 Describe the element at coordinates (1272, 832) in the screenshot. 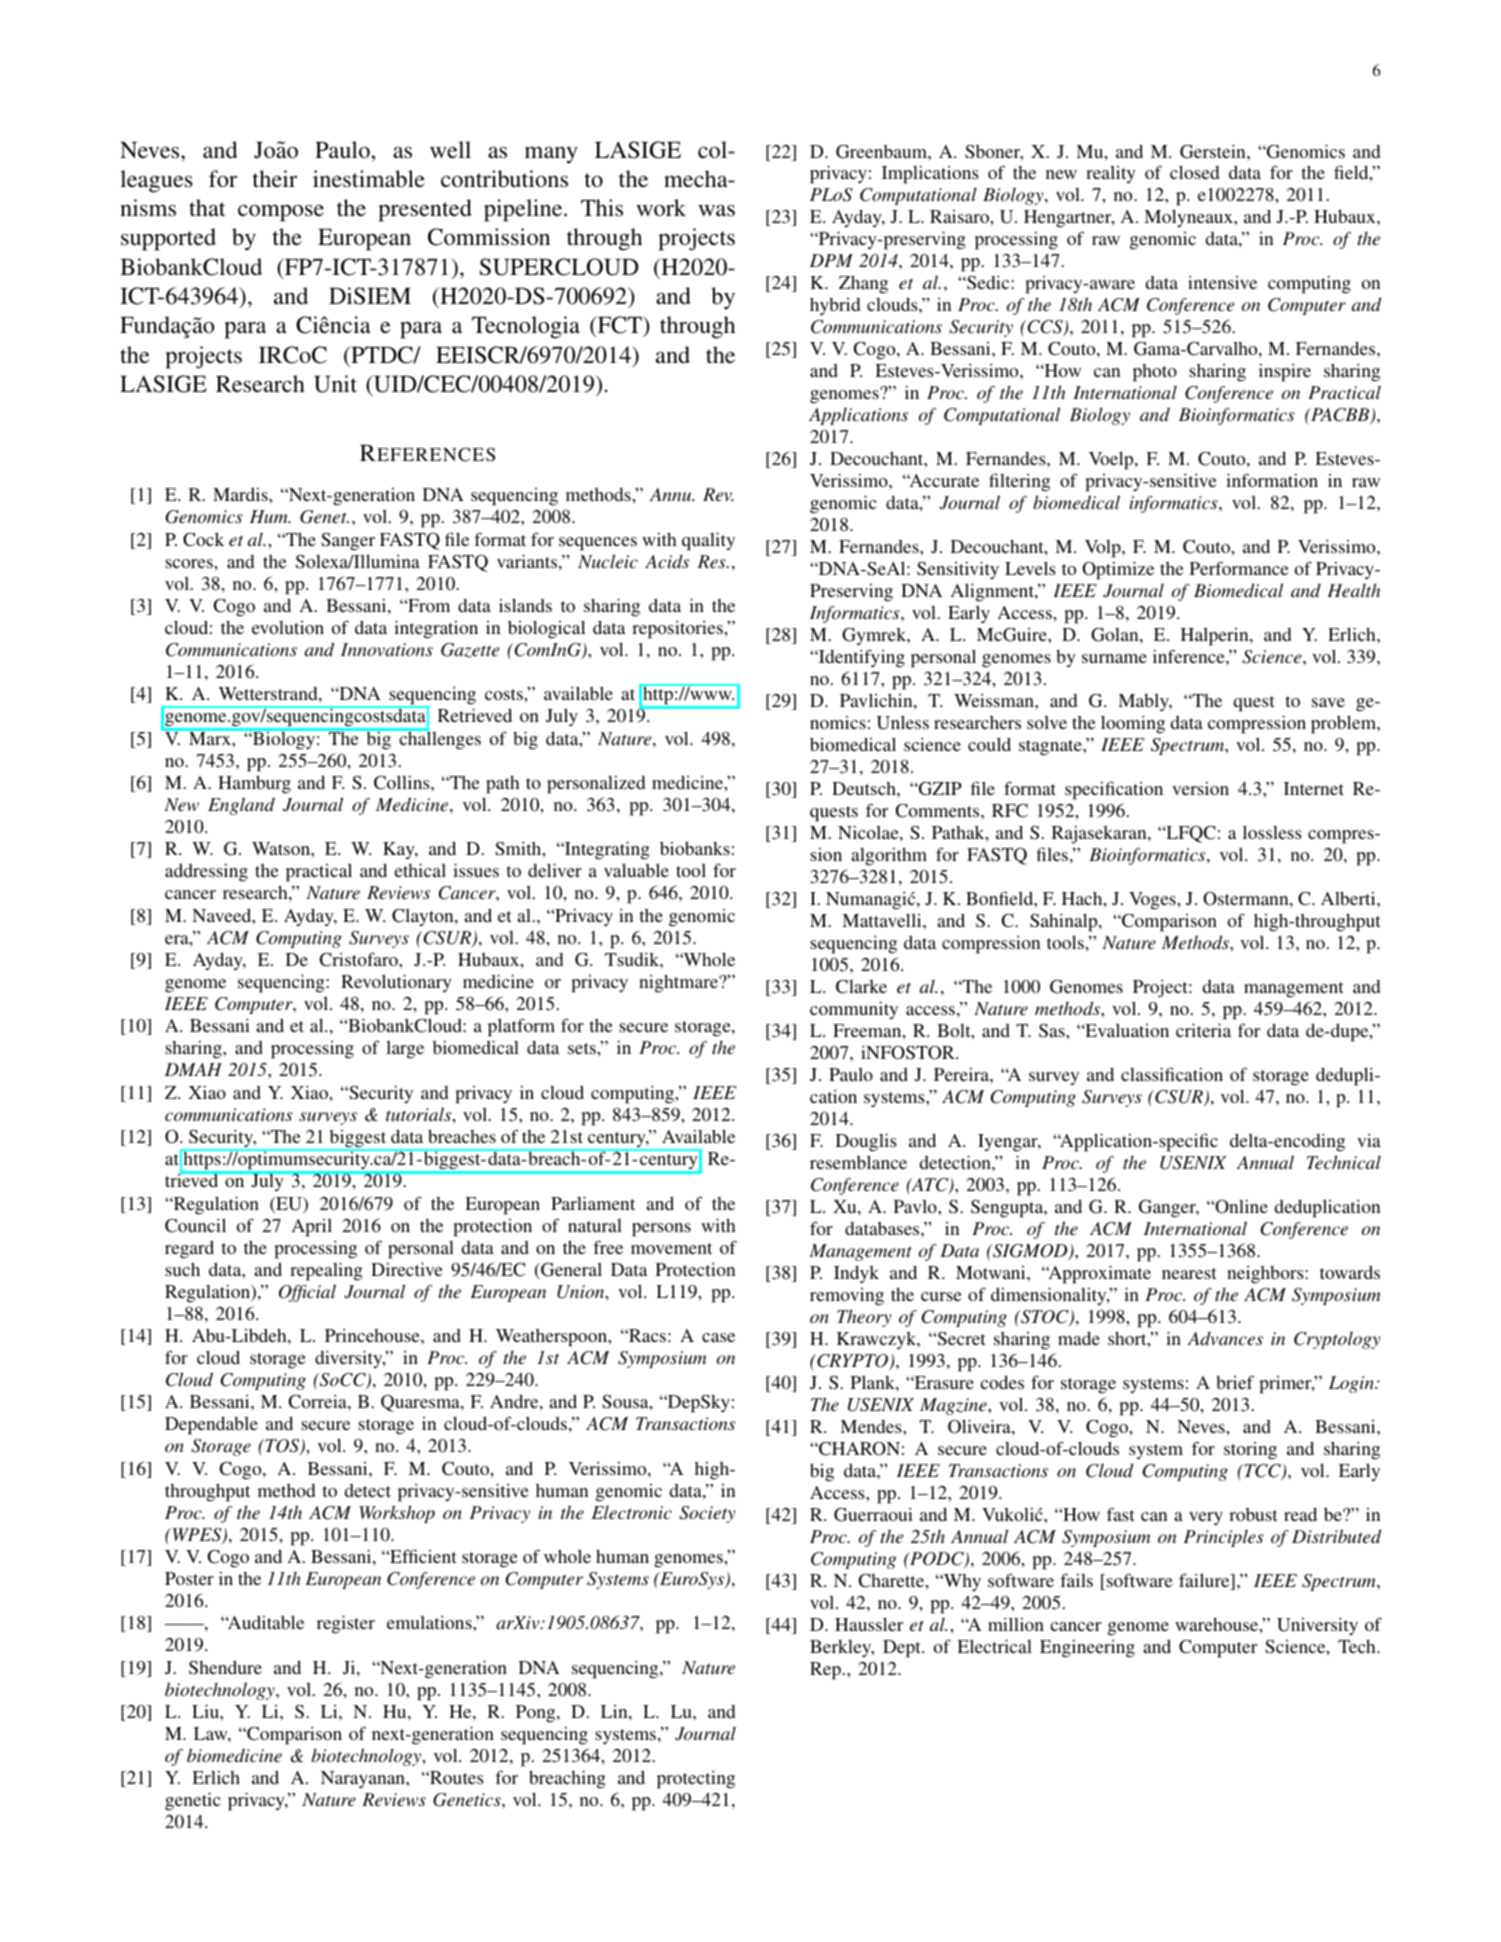

I see `lossless` at that location.
